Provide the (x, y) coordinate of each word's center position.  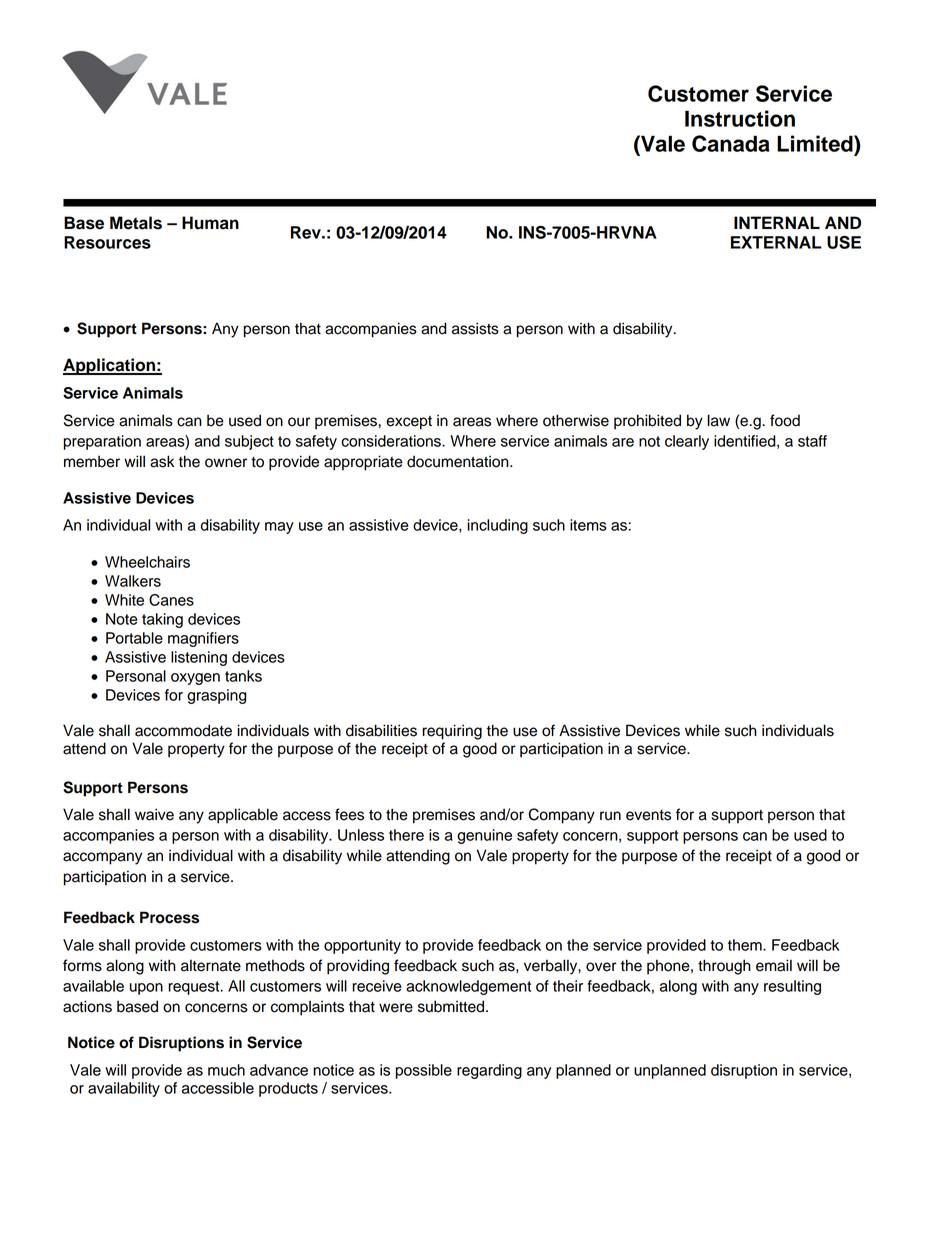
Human (210, 223)
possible (424, 1071)
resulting (792, 987)
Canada (731, 143)
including (497, 526)
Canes (171, 600)
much (226, 1070)
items (588, 525)
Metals (136, 223)
